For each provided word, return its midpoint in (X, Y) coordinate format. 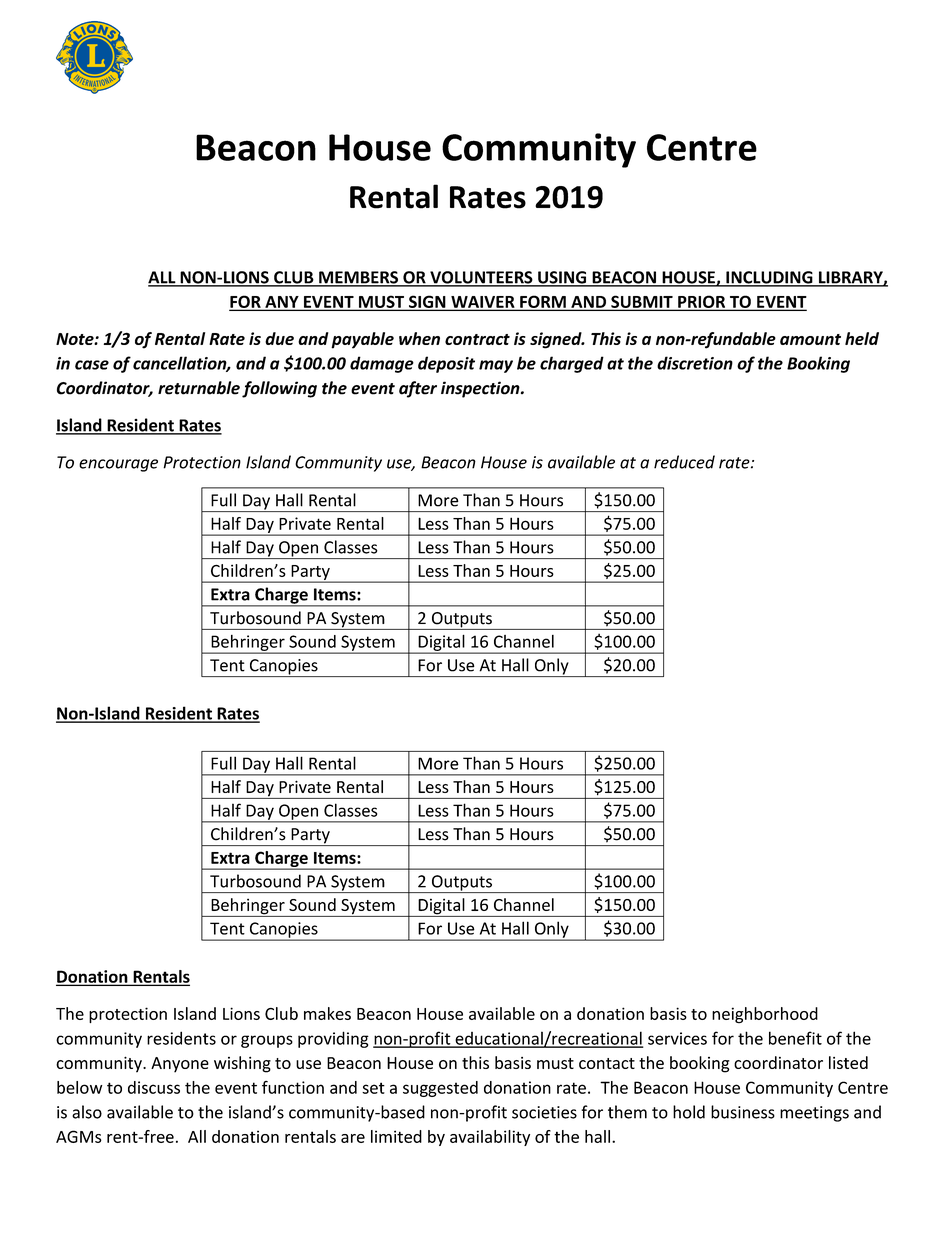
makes (327, 1013)
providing (333, 1039)
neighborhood (765, 1015)
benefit (795, 1038)
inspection (481, 389)
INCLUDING (769, 278)
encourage (118, 465)
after (418, 389)
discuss (154, 1087)
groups (267, 1041)
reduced (684, 462)
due (279, 338)
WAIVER (483, 303)
